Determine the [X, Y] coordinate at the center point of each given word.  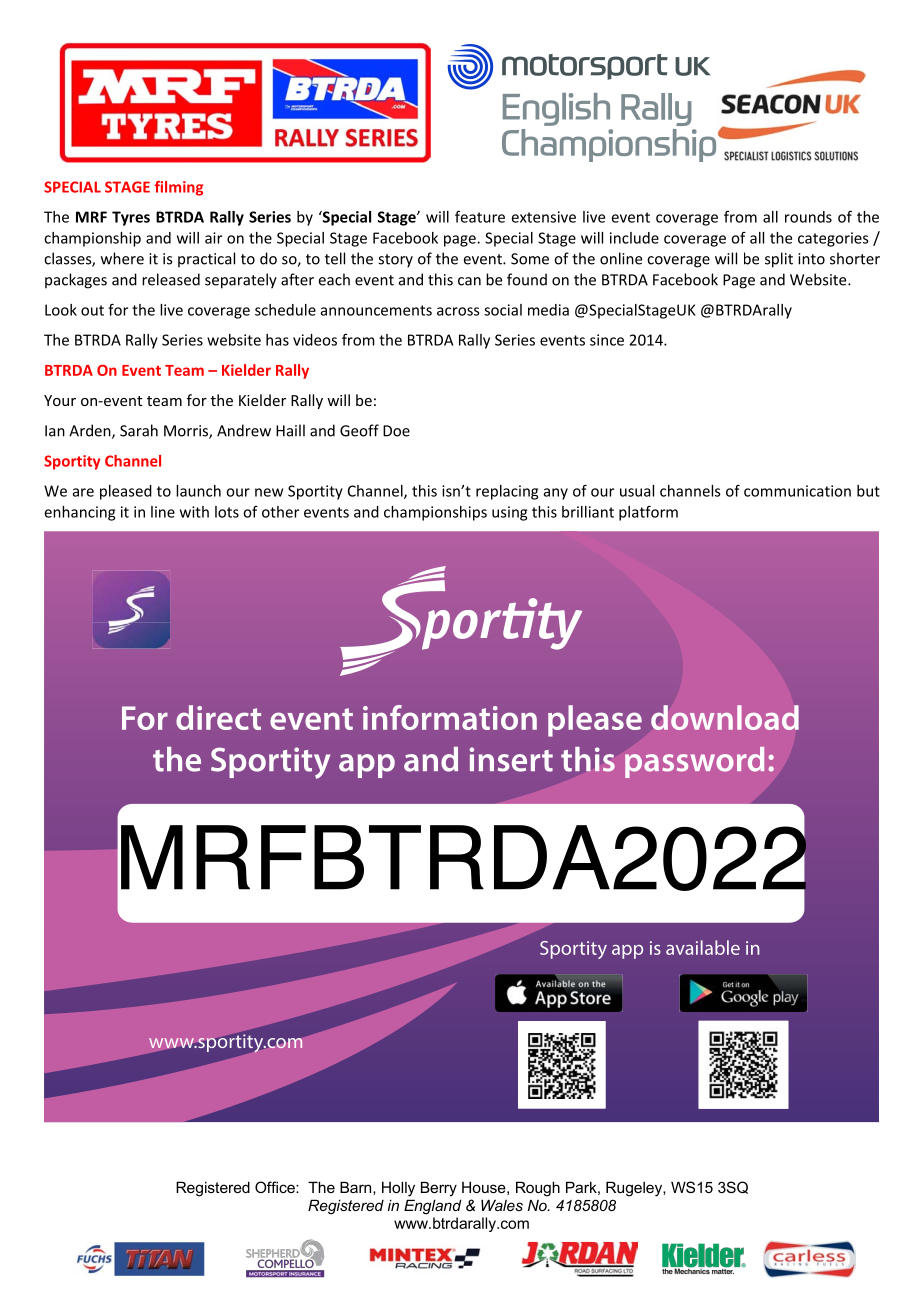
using [509, 513]
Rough [538, 1189]
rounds [808, 217]
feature [480, 217]
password [694, 762]
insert [511, 759]
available [703, 947]
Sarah [139, 430]
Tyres [131, 218]
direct [218, 717]
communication [797, 491]
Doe [396, 431]
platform [648, 513]
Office [276, 1187]
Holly [398, 1189]
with [194, 512]
